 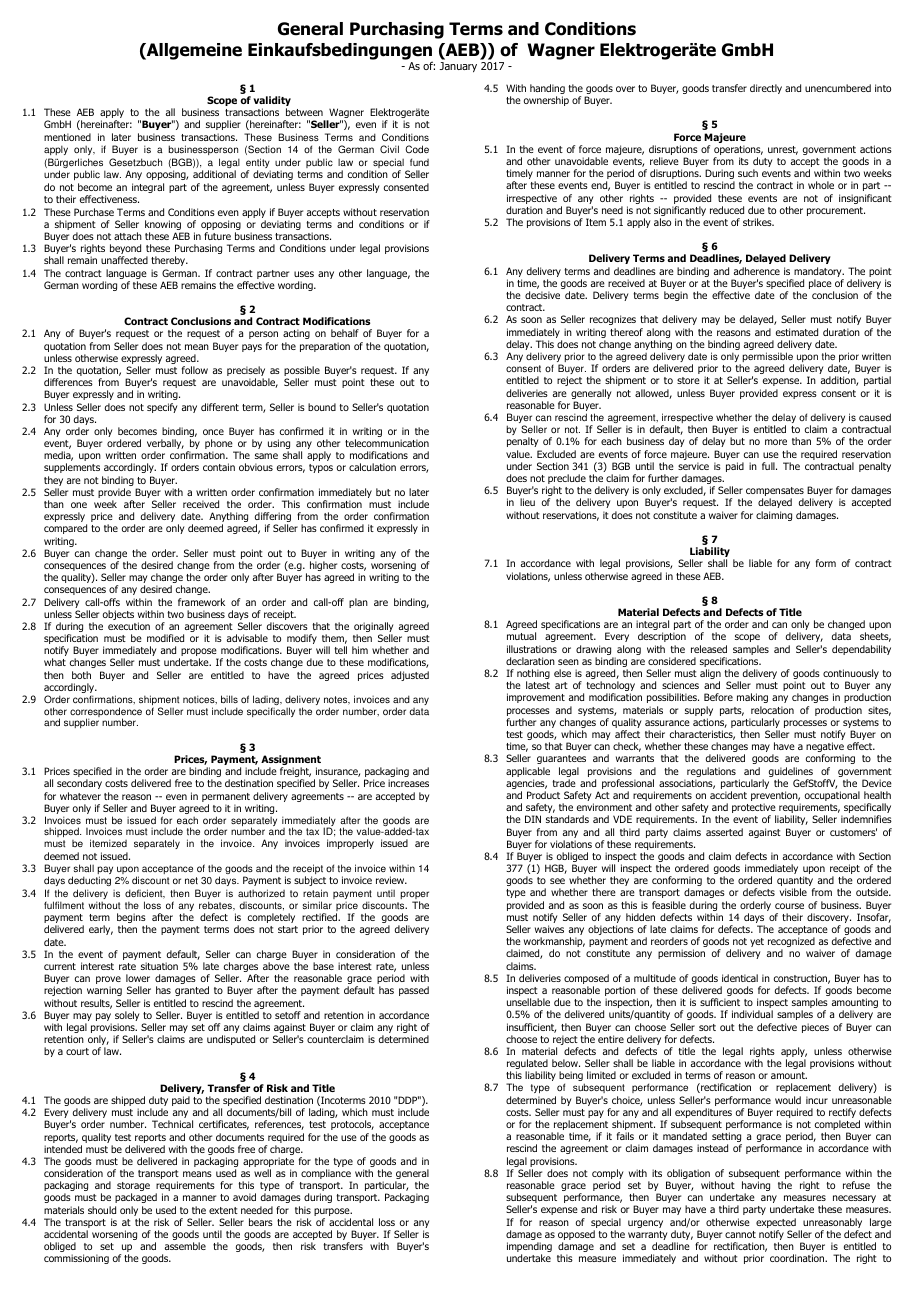 What do you see at coordinates (458, 67) in the screenshot?
I see `January` at bounding box center [458, 67].
